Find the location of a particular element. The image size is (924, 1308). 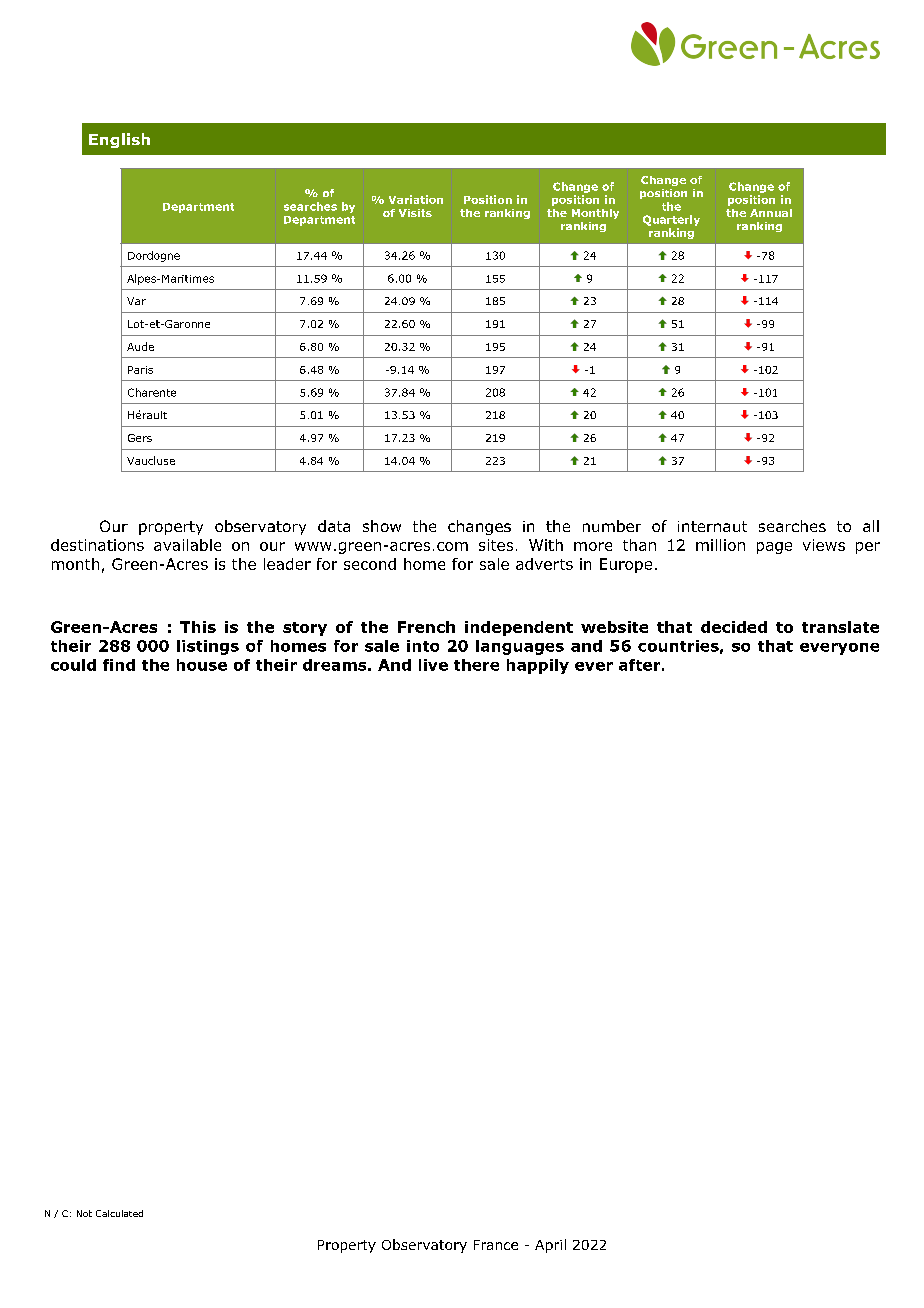

show is located at coordinates (382, 526).
